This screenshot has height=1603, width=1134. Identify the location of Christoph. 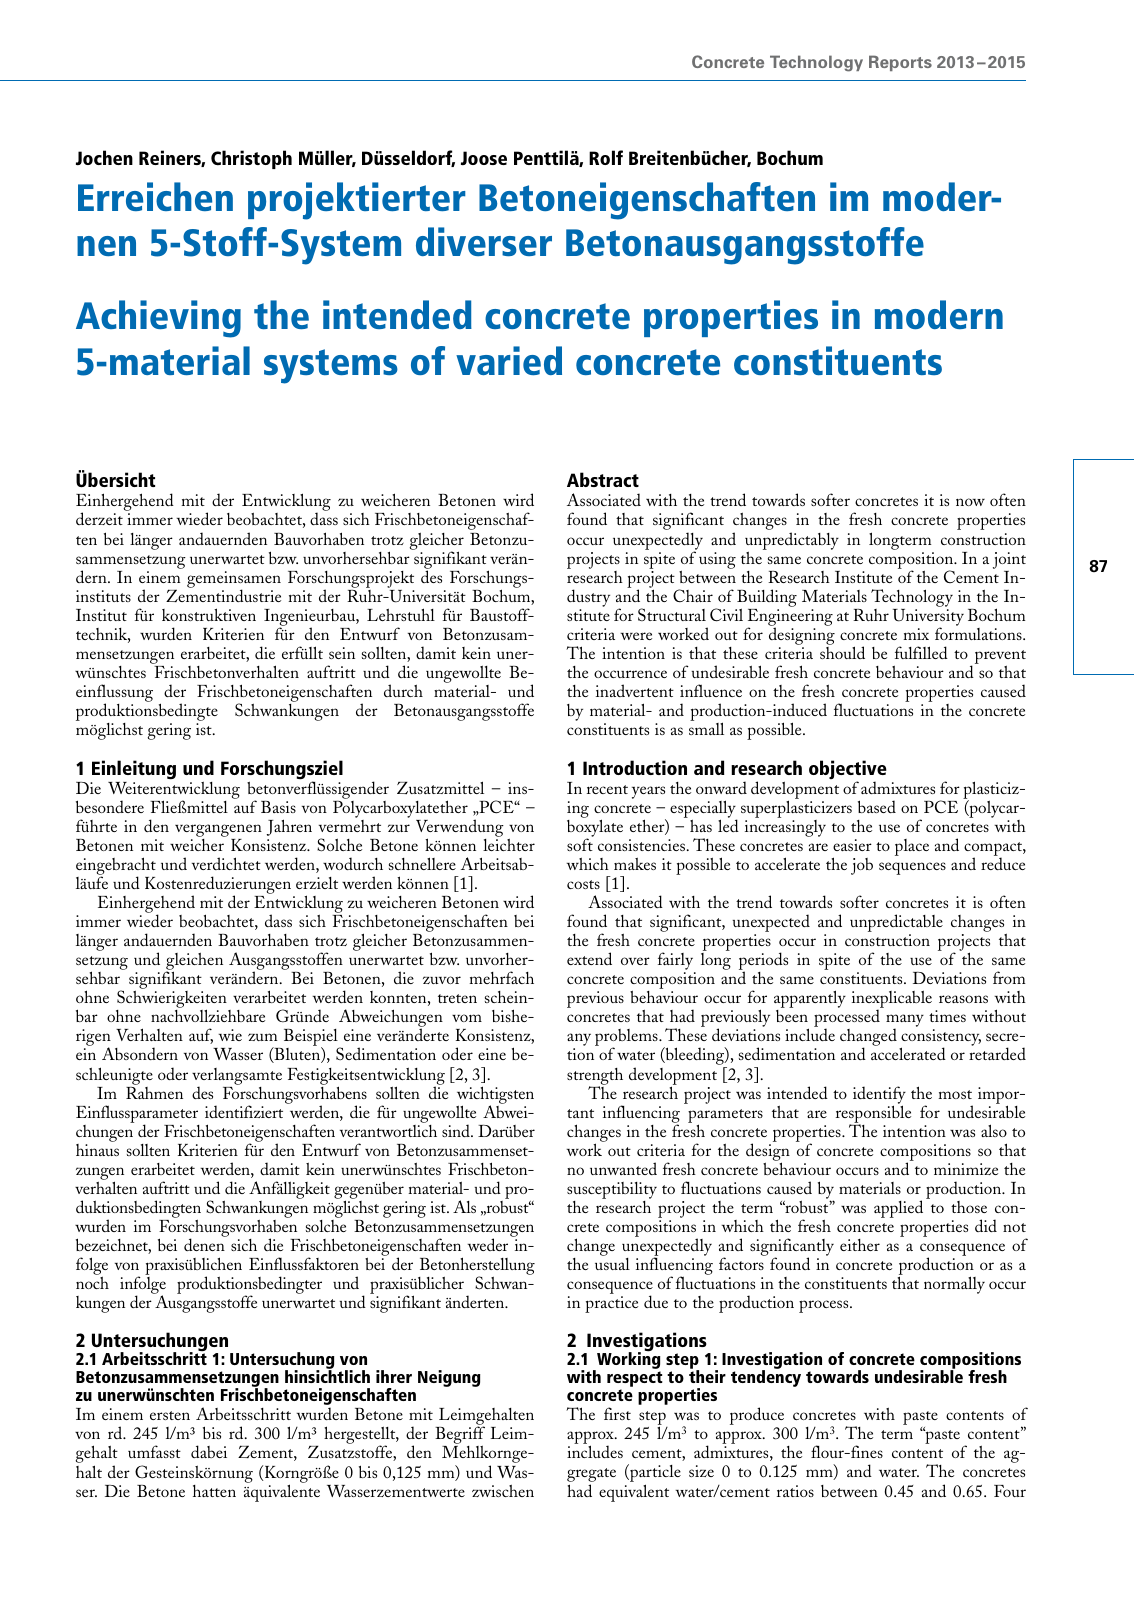
(251, 159).
